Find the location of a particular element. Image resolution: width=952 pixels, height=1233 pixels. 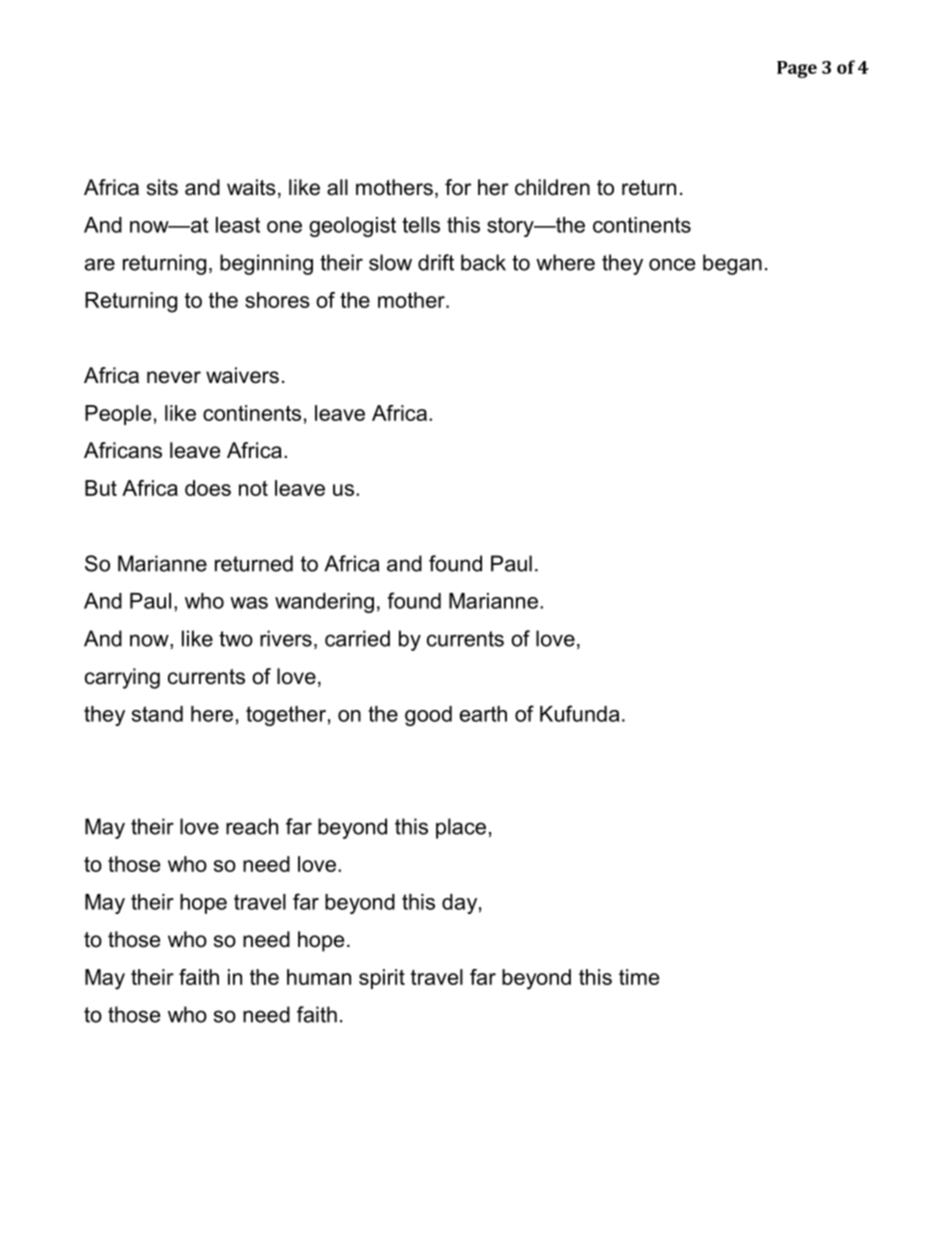

earth is located at coordinates (483, 714).
